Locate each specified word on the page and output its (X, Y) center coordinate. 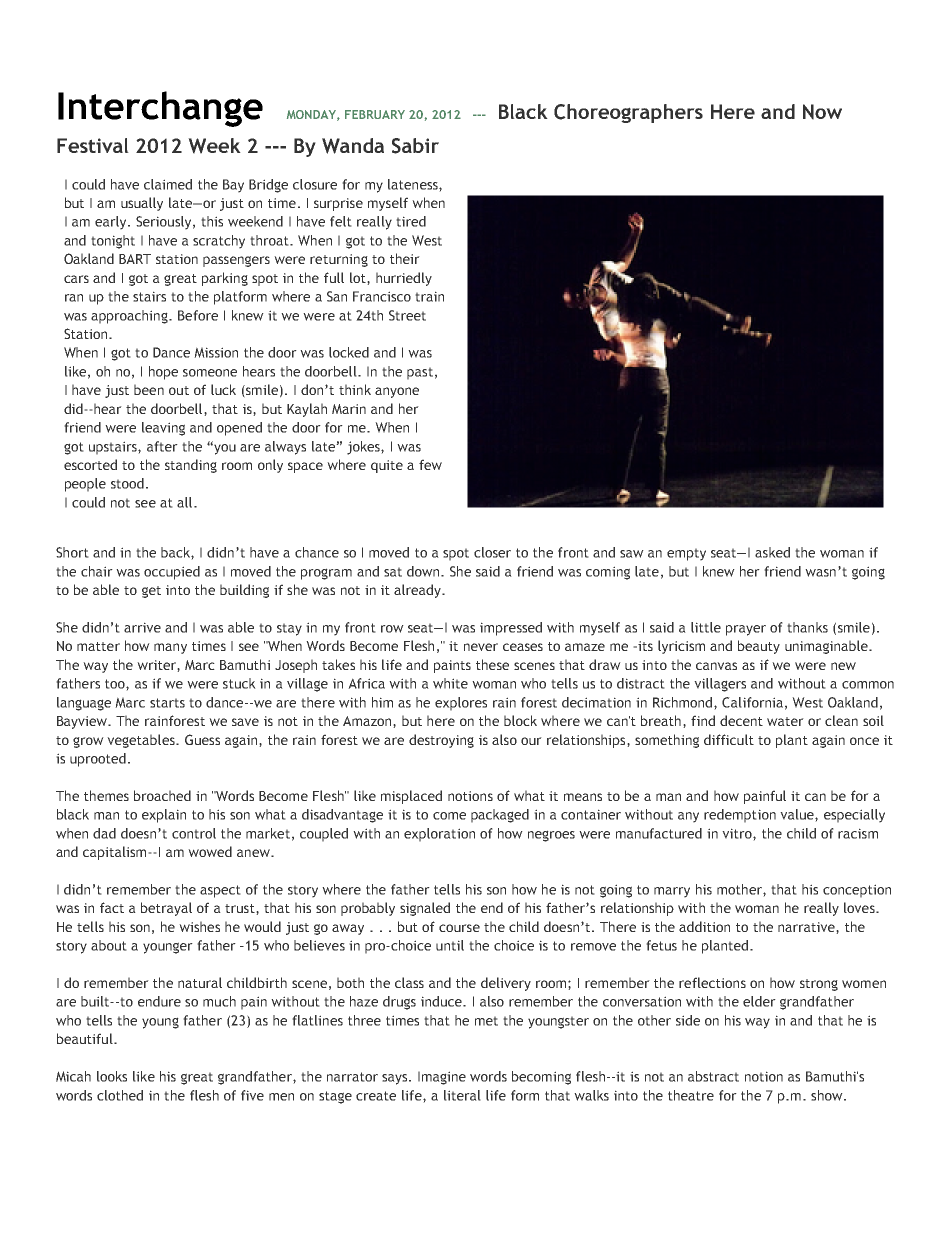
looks (112, 1076)
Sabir (415, 146)
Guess (202, 739)
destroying (441, 741)
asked (772, 552)
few (430, 464)
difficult (729, 739)
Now (822, 112)
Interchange (160, 109)
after (162, 446)
